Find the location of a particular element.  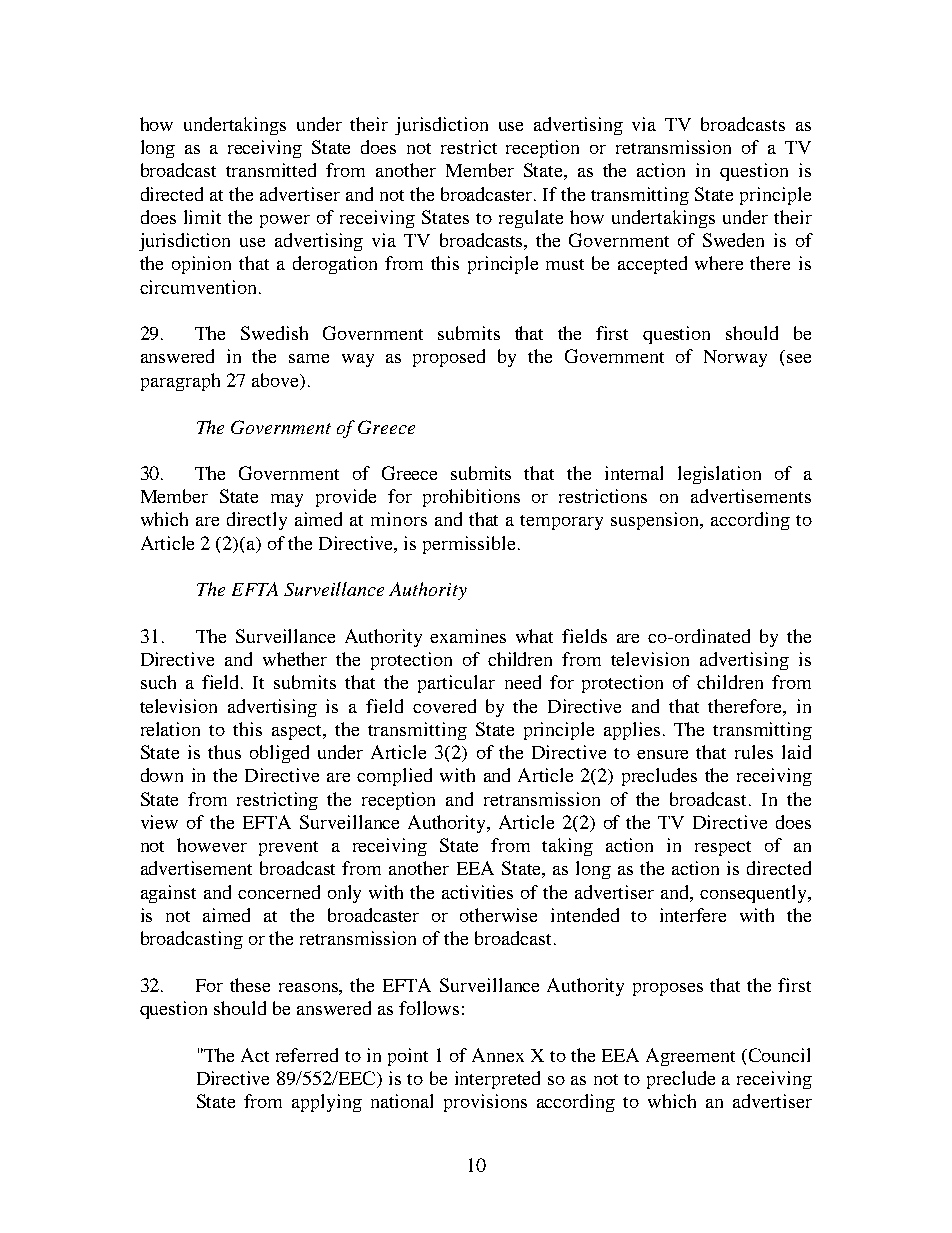

directly is located at coordinates (257, 521).
